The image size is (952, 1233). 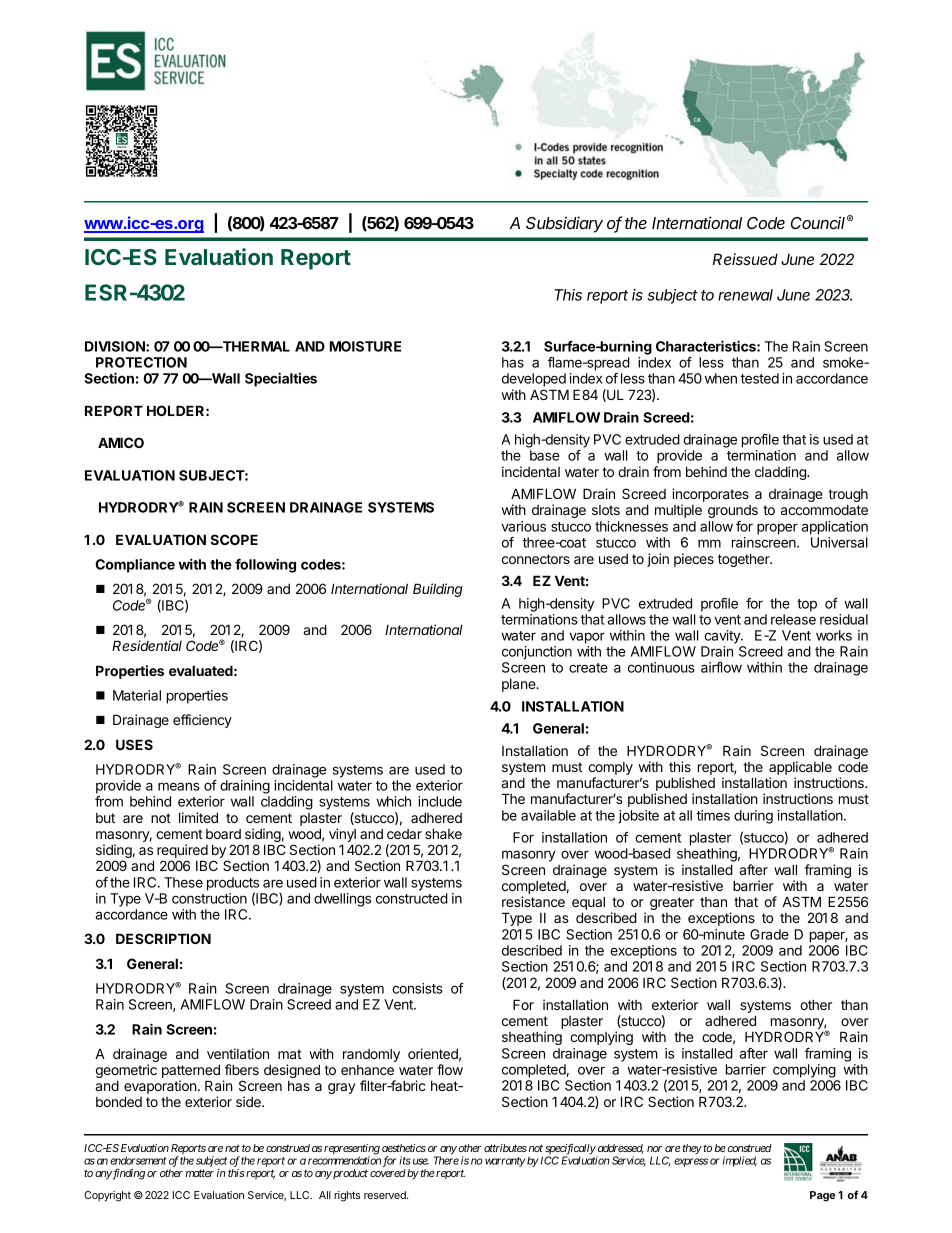 I want to click on Subsidiary, so click(x=564, y=224).
